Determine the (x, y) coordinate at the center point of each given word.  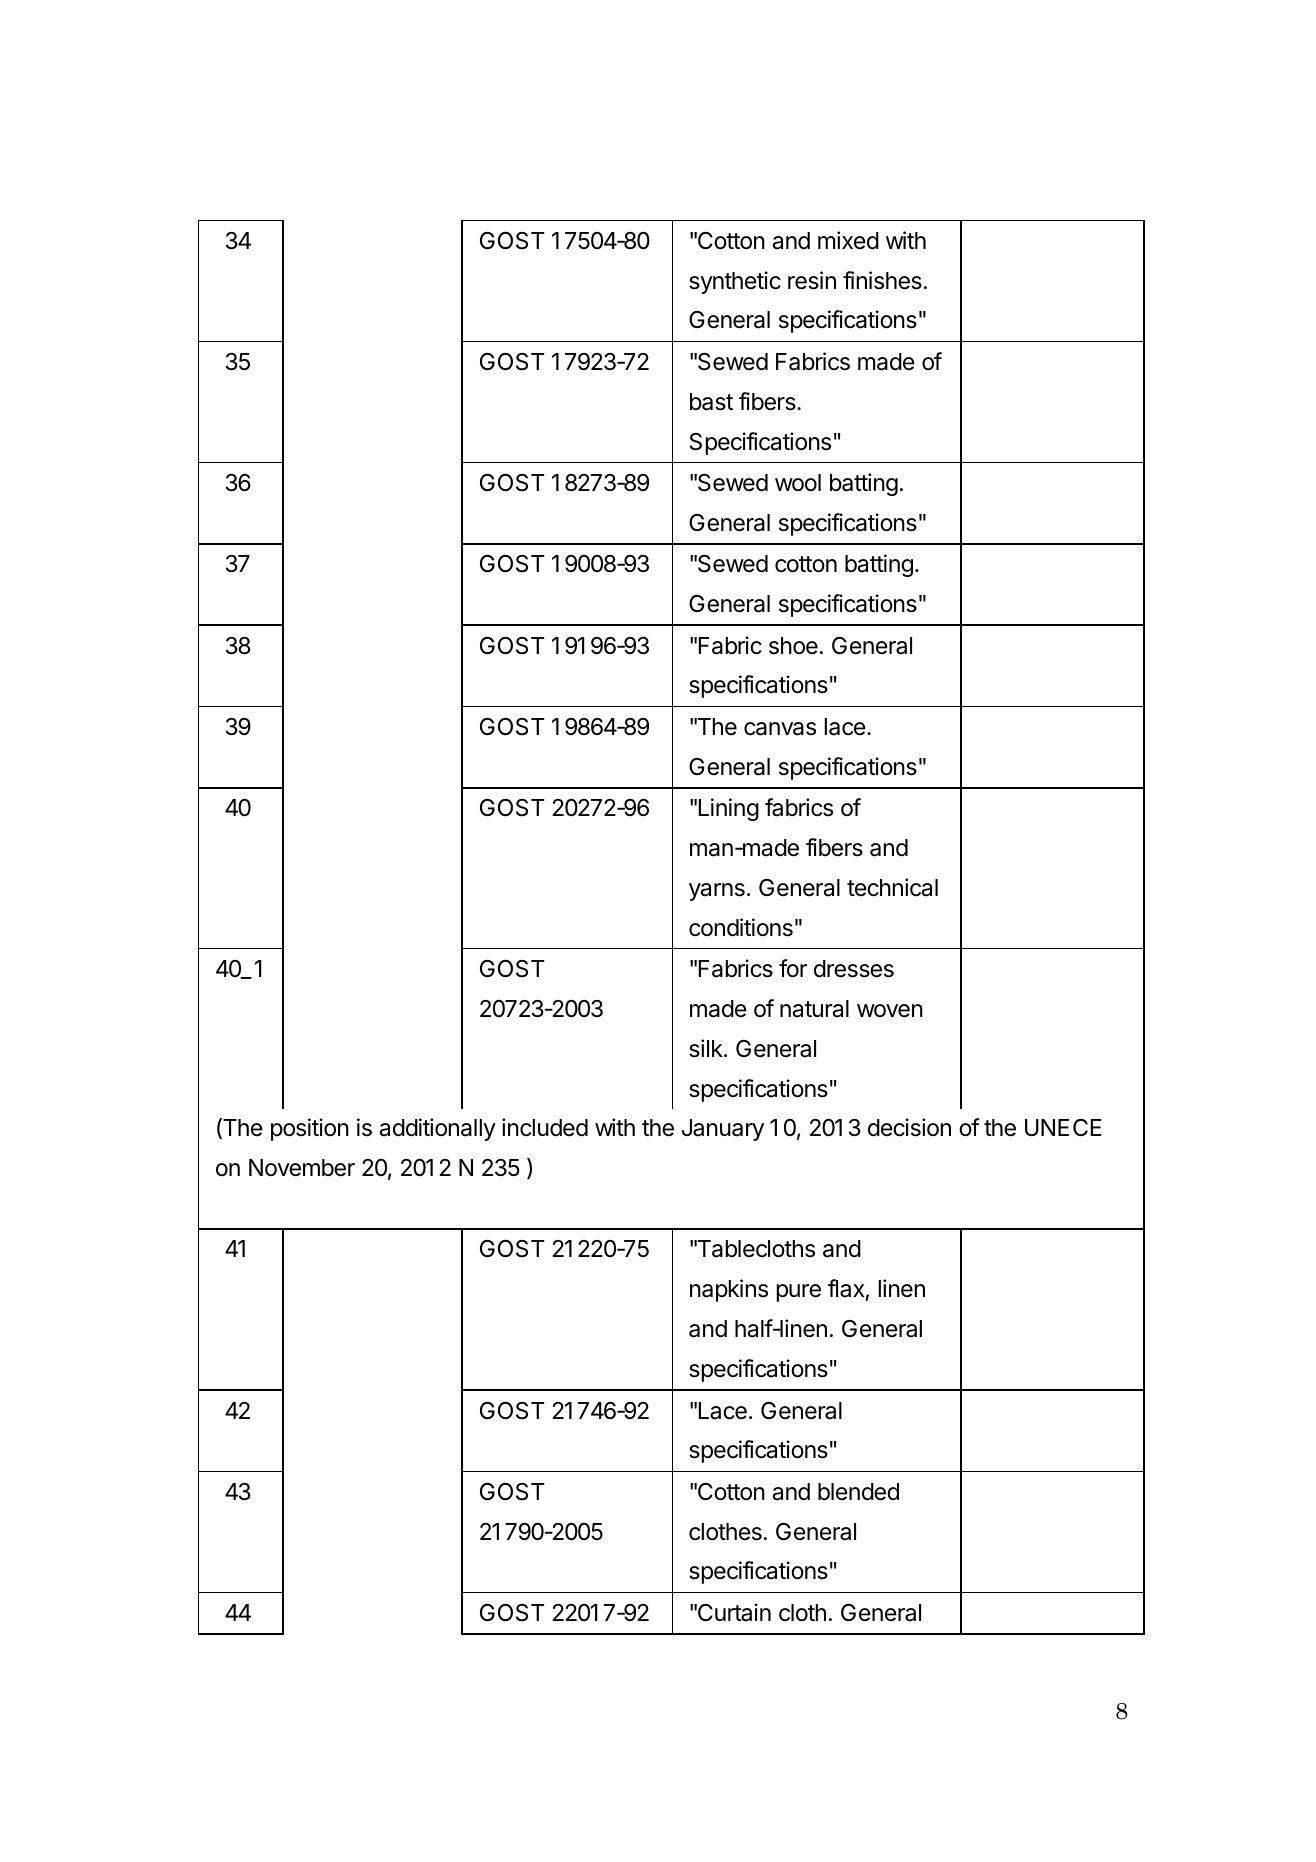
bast (711, 402)
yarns (717, 892)
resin (812, 280)
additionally (438, 1129)
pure (799, 1293)
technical (892, 887)
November (302, 1168)
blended (858, 1492)
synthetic (735, 282)
